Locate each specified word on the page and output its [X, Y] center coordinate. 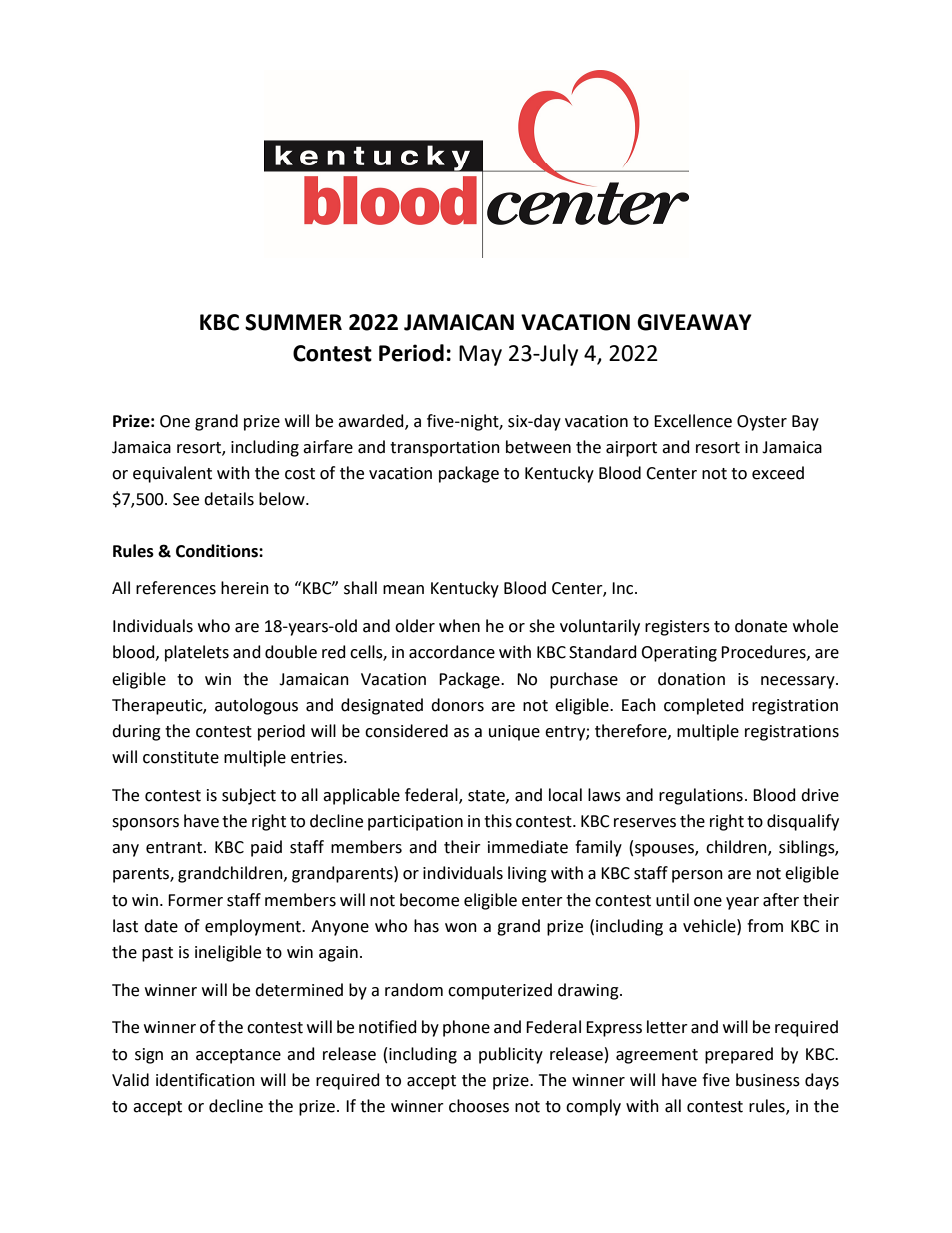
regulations [701, 796]
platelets [197, 653]
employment [254, 927]
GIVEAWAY [694, 322]
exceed [778, 473]
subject [249, 796]
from [765, 926]
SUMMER [293, 322]
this [498, 821]
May [480, 355]
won [461, 928]
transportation [445, 449]
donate [761, 626]
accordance [452, 652]
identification [205, 1080]
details [229, 499]
